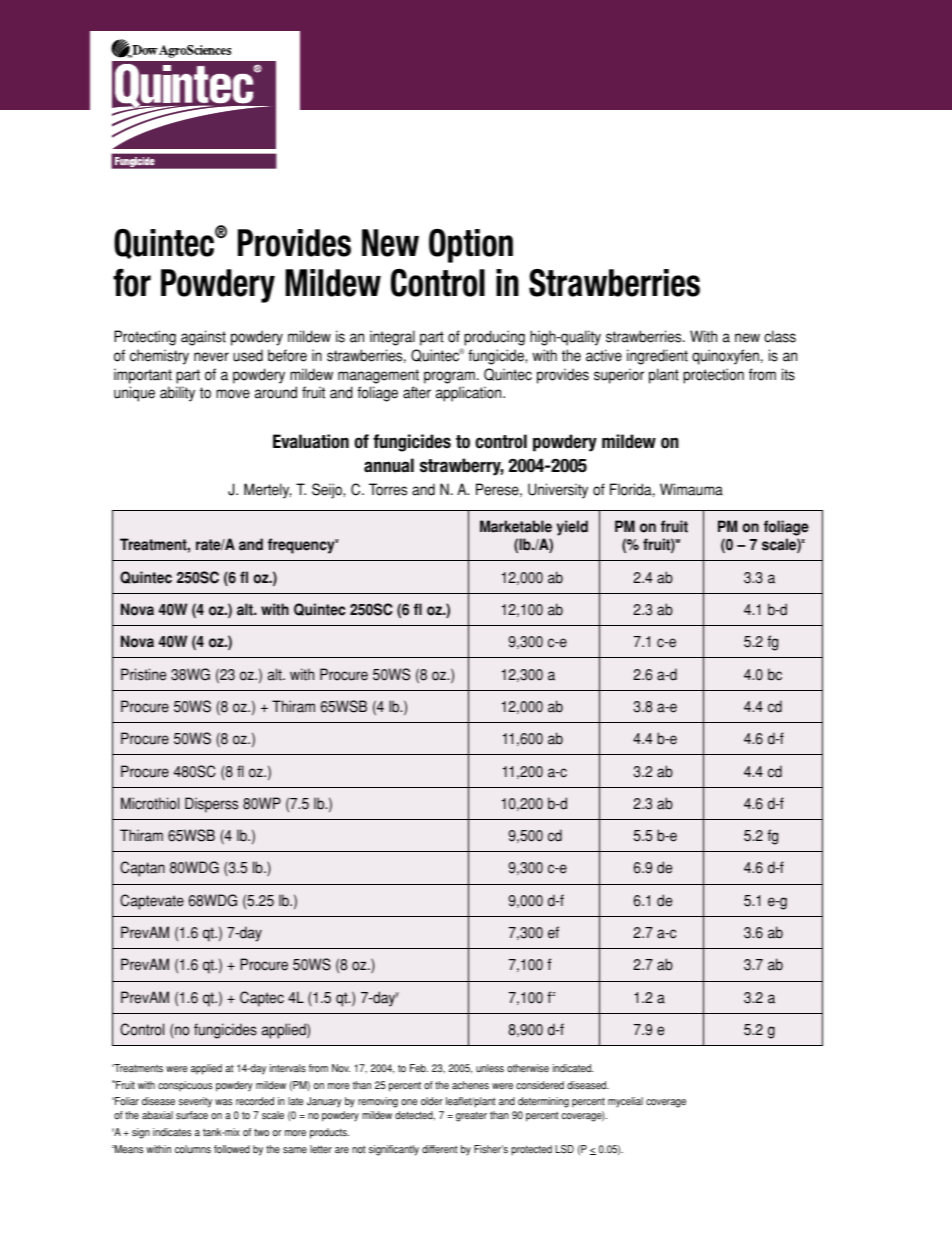 This page has width=952, height=1233. Describe the element at coordinates (558, 491) in the page. I see `University` at that location.
